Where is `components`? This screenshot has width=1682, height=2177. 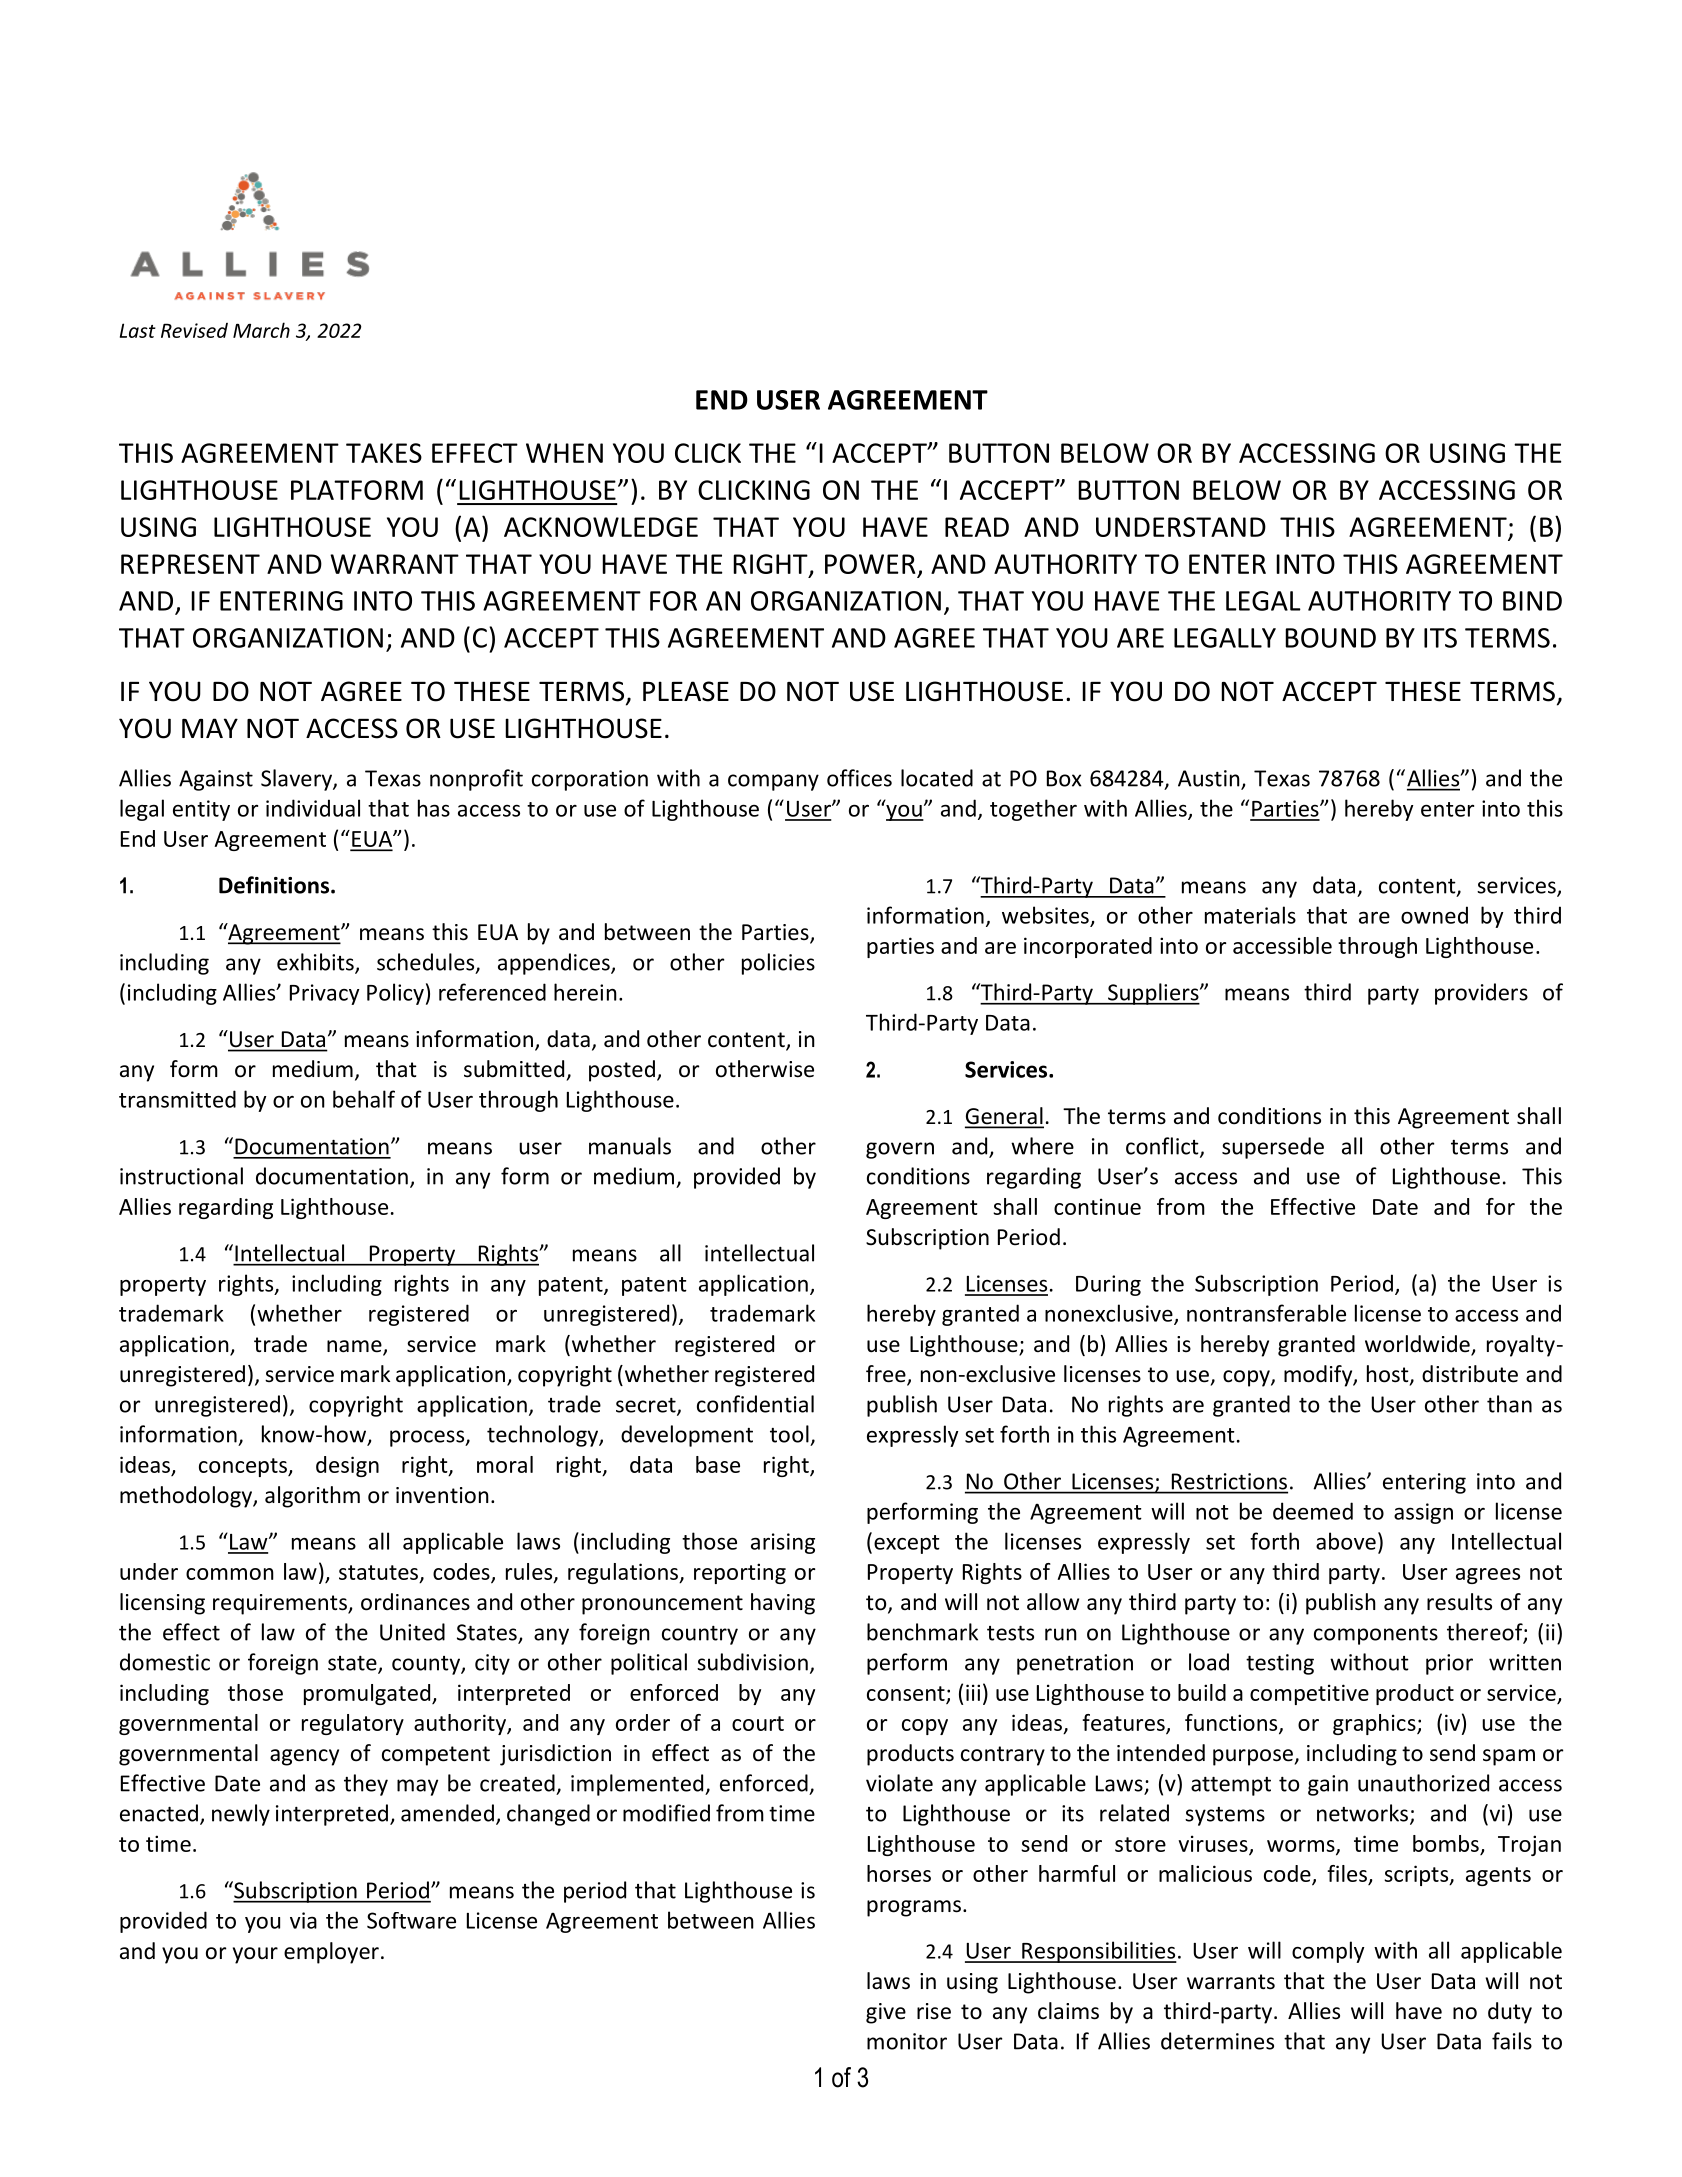 components is located at coordinates (1376, 1635).
